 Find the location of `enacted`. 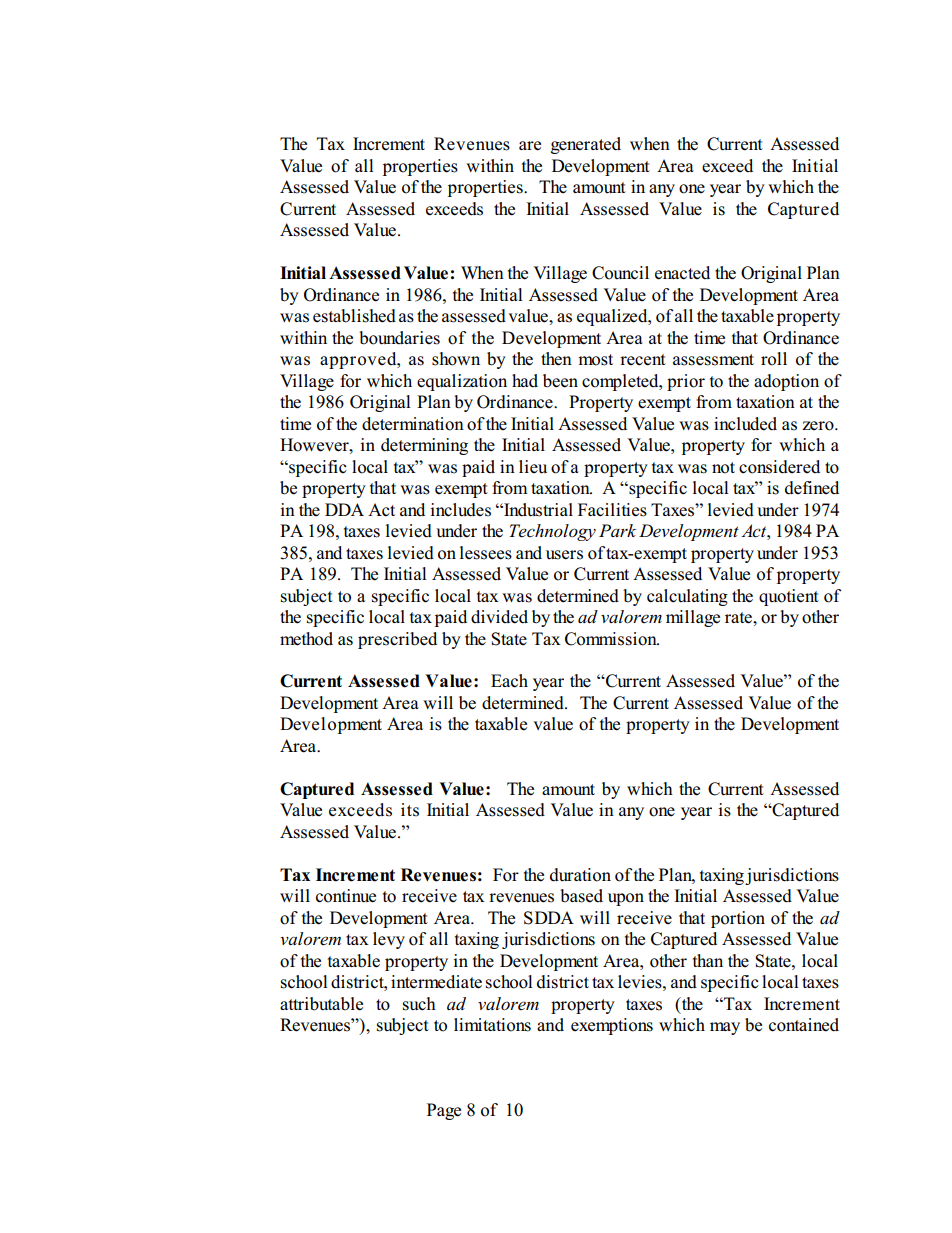

enacted is located at coordinates (682, 273).
